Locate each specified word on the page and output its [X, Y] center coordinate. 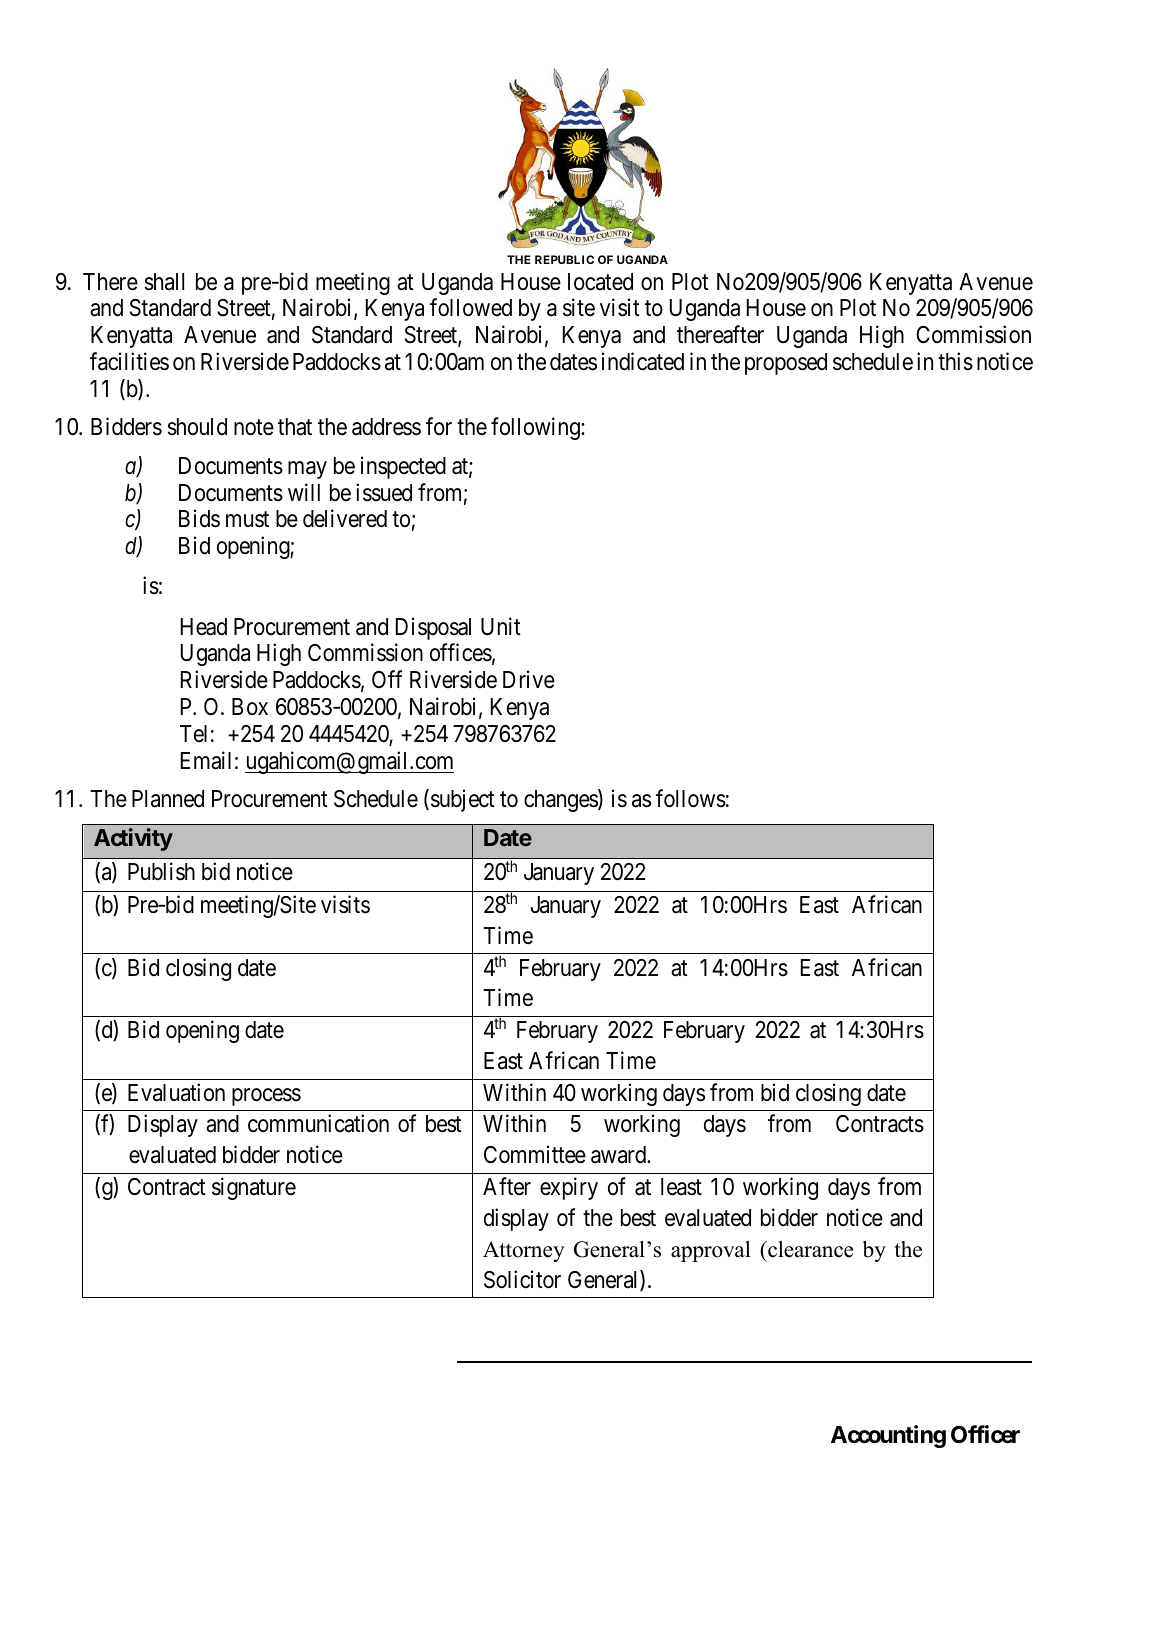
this [955, 361]
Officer [985, 1434]
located [600, 282]
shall [164, 282]
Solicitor [522, 1279]
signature [254, 1188]
